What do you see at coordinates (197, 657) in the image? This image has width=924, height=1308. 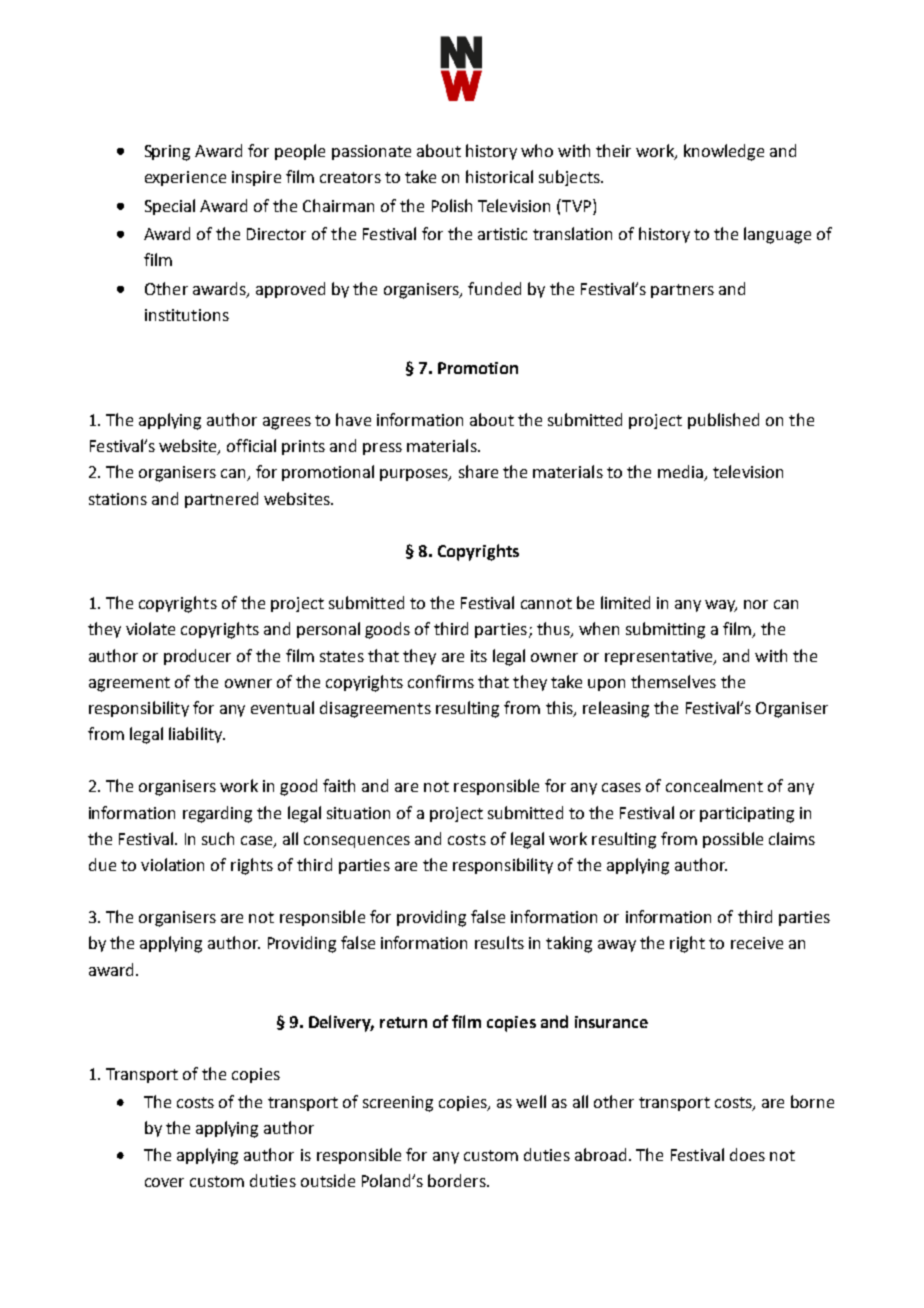 I see `producer` at bounding box center [197, 657].
